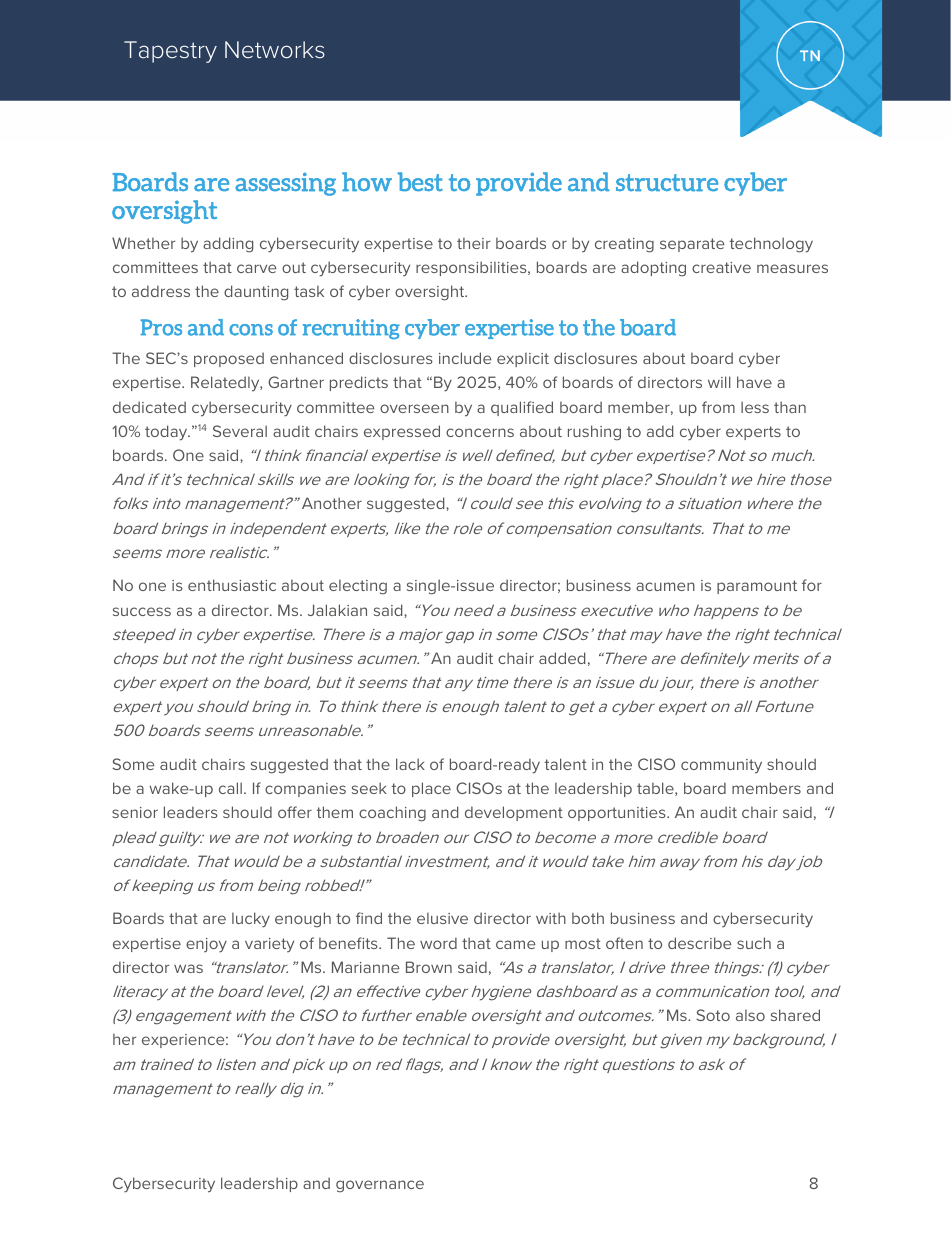 The image size is (952, 1233). What do you see at coordinates (420, 181) in the image?
I see `best` at bounding box center [420, 181].
